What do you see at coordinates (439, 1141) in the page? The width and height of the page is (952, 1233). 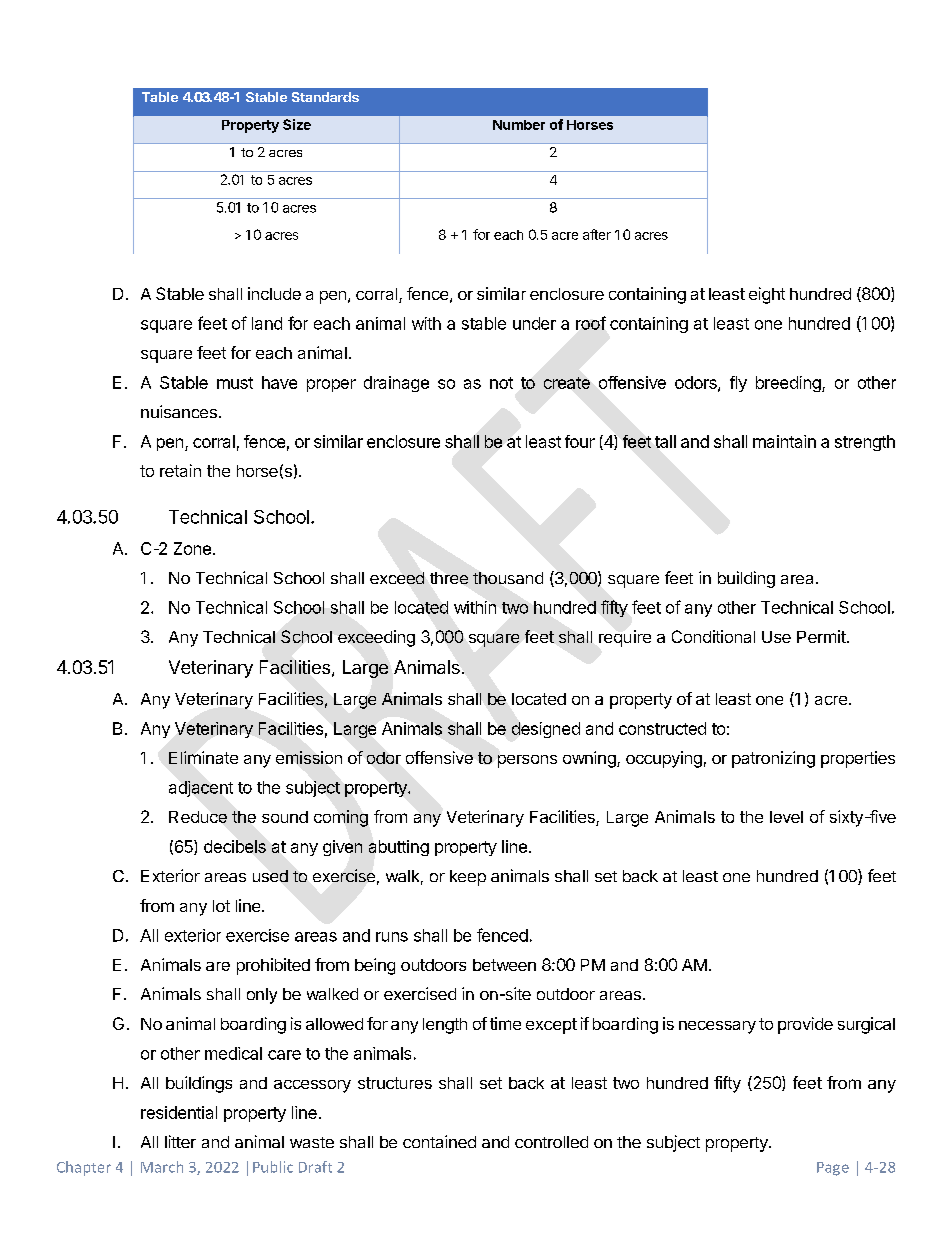 I see `contained` at bounding box center [439, 1141].
